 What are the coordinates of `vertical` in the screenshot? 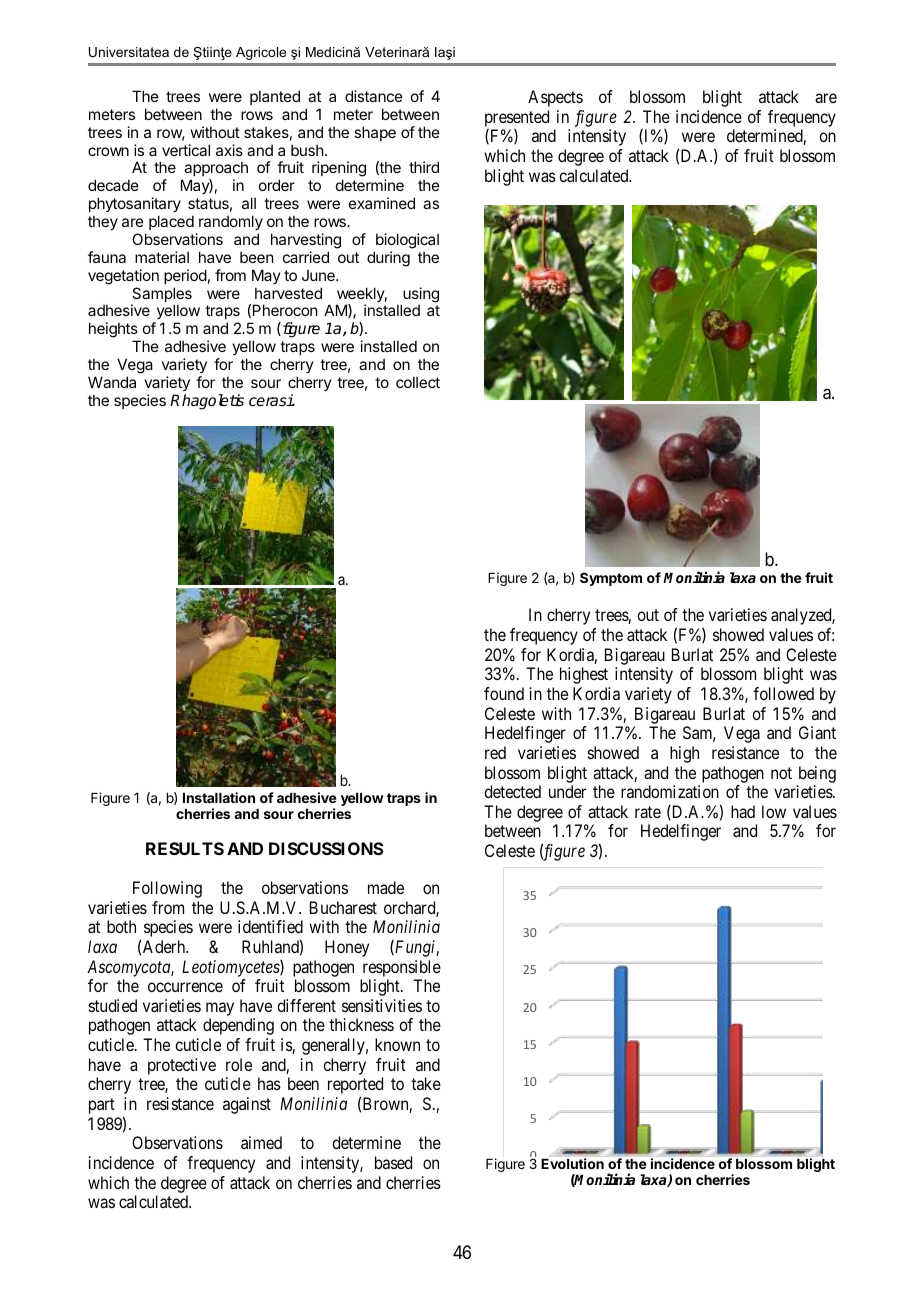 It's located at (186, 150).
